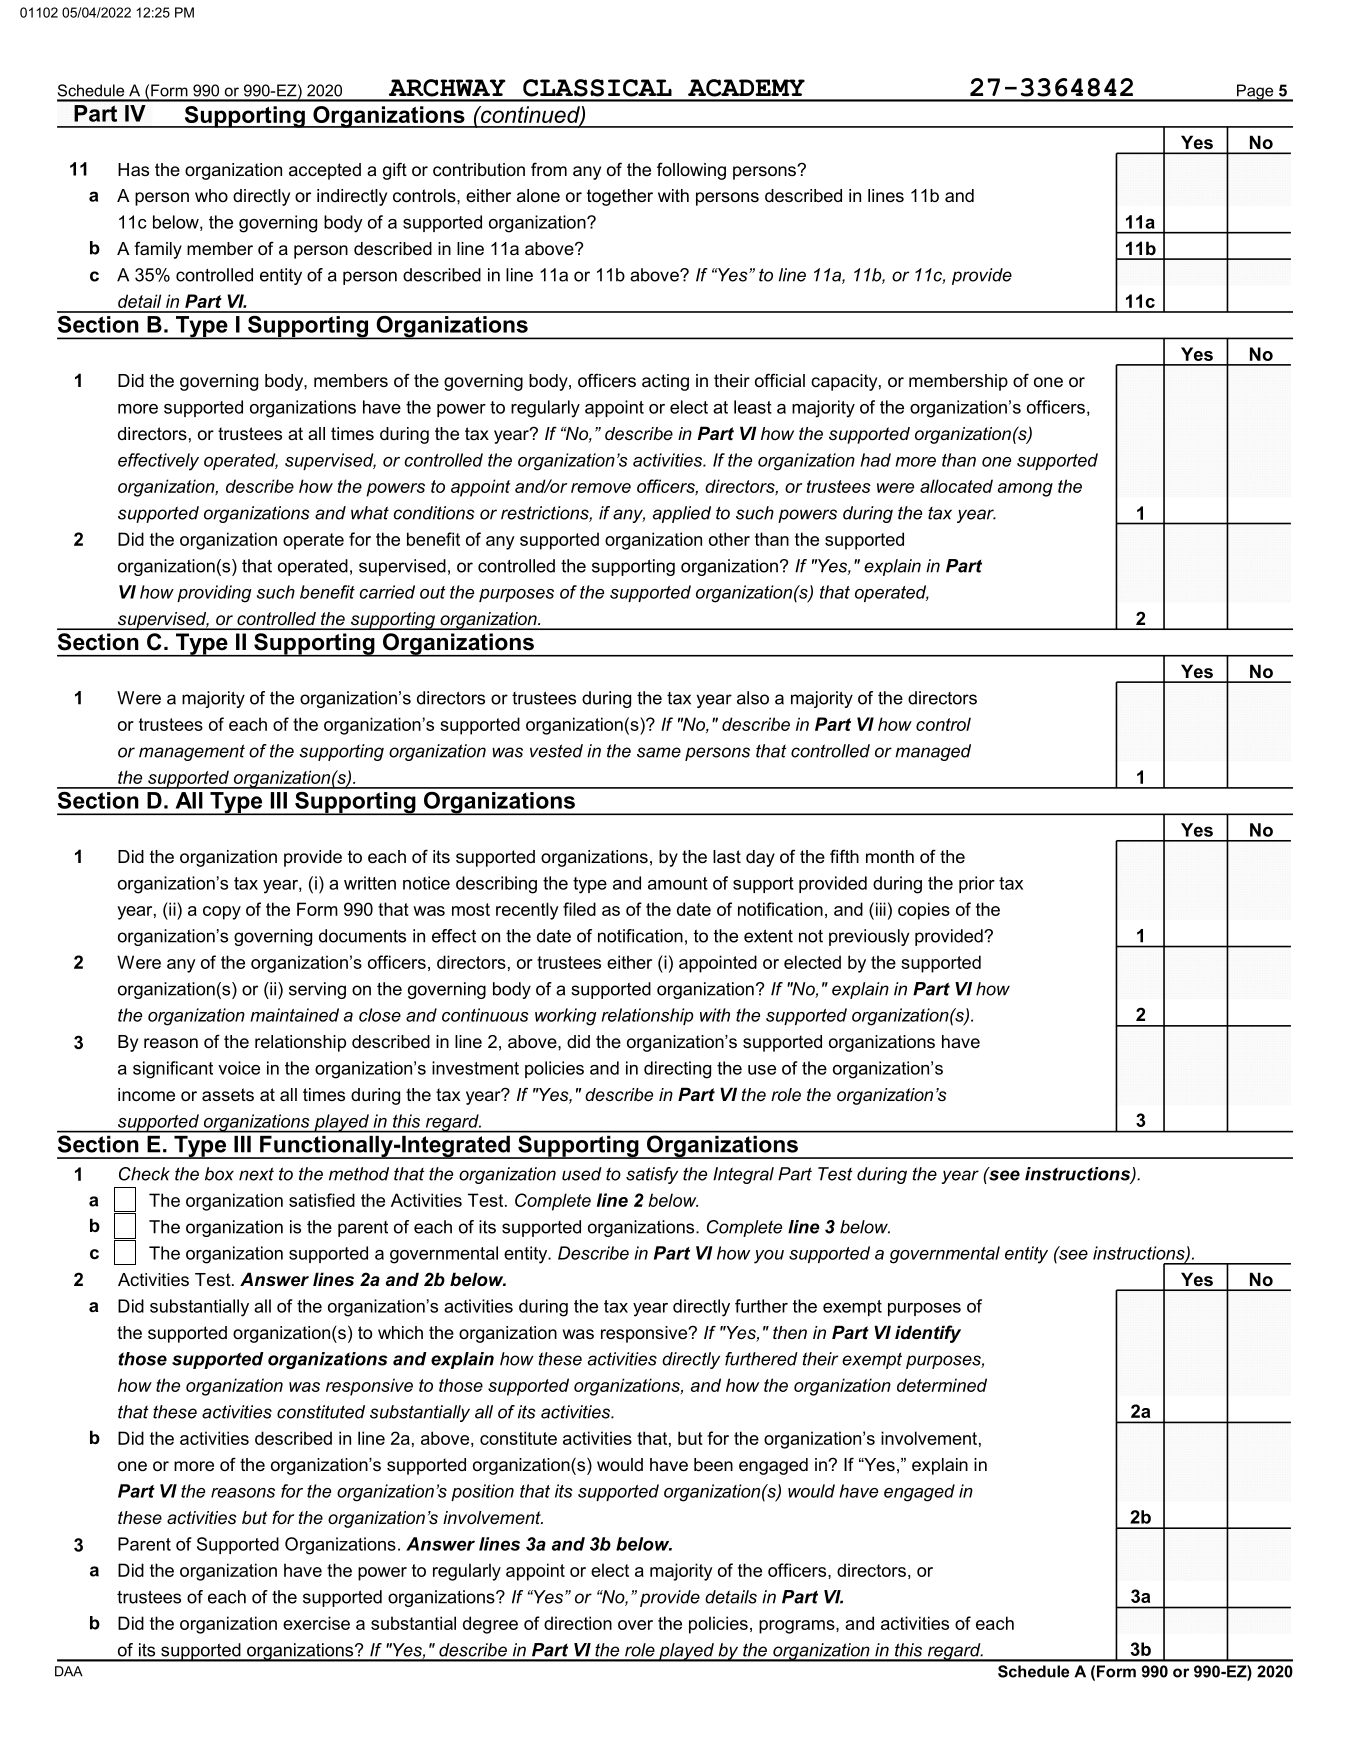 The image size is (1348, 1745). I want to click on copy, so click(222, 913).
